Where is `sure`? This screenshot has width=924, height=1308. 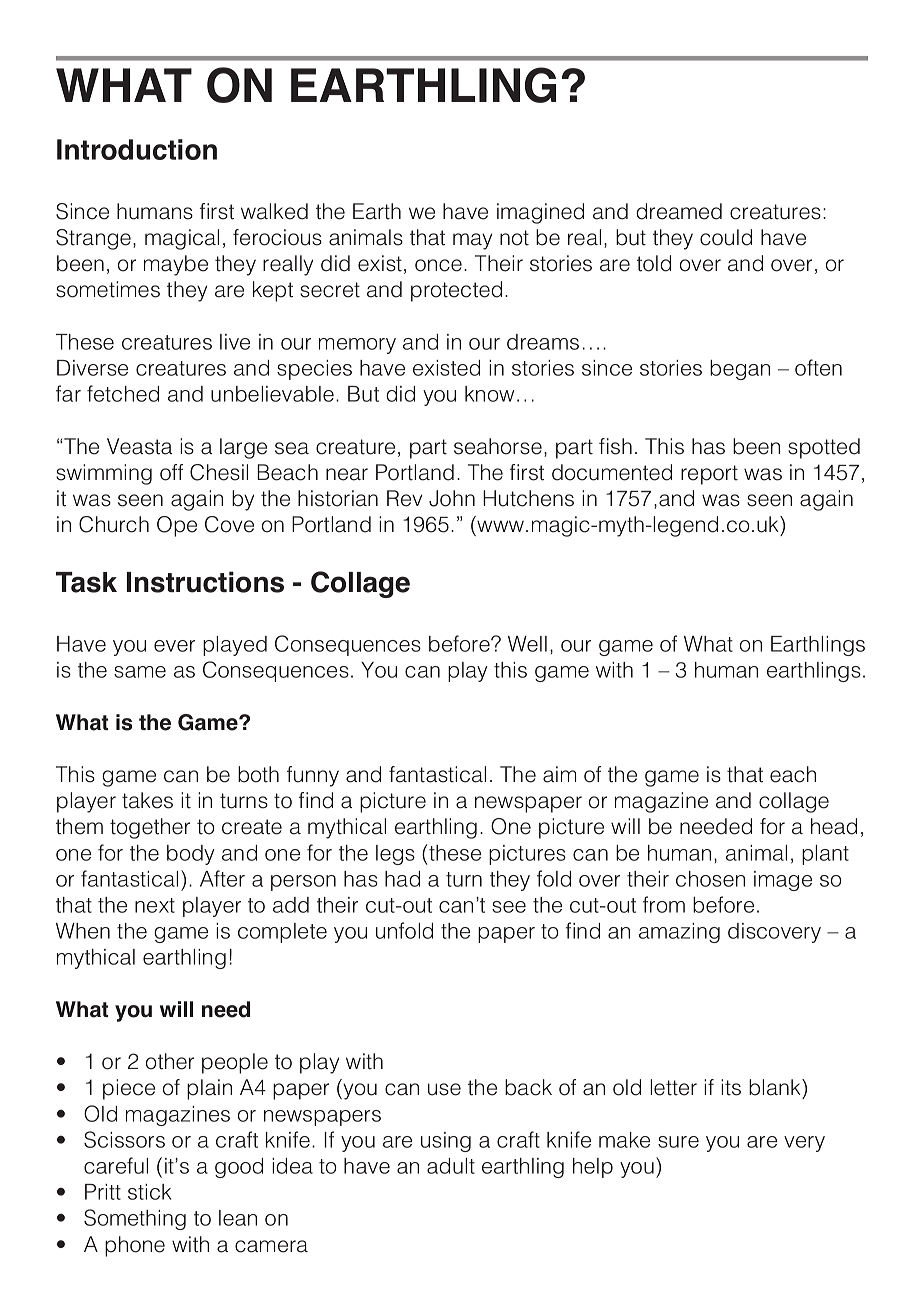 sure is located at coordinates (678, 1142).
